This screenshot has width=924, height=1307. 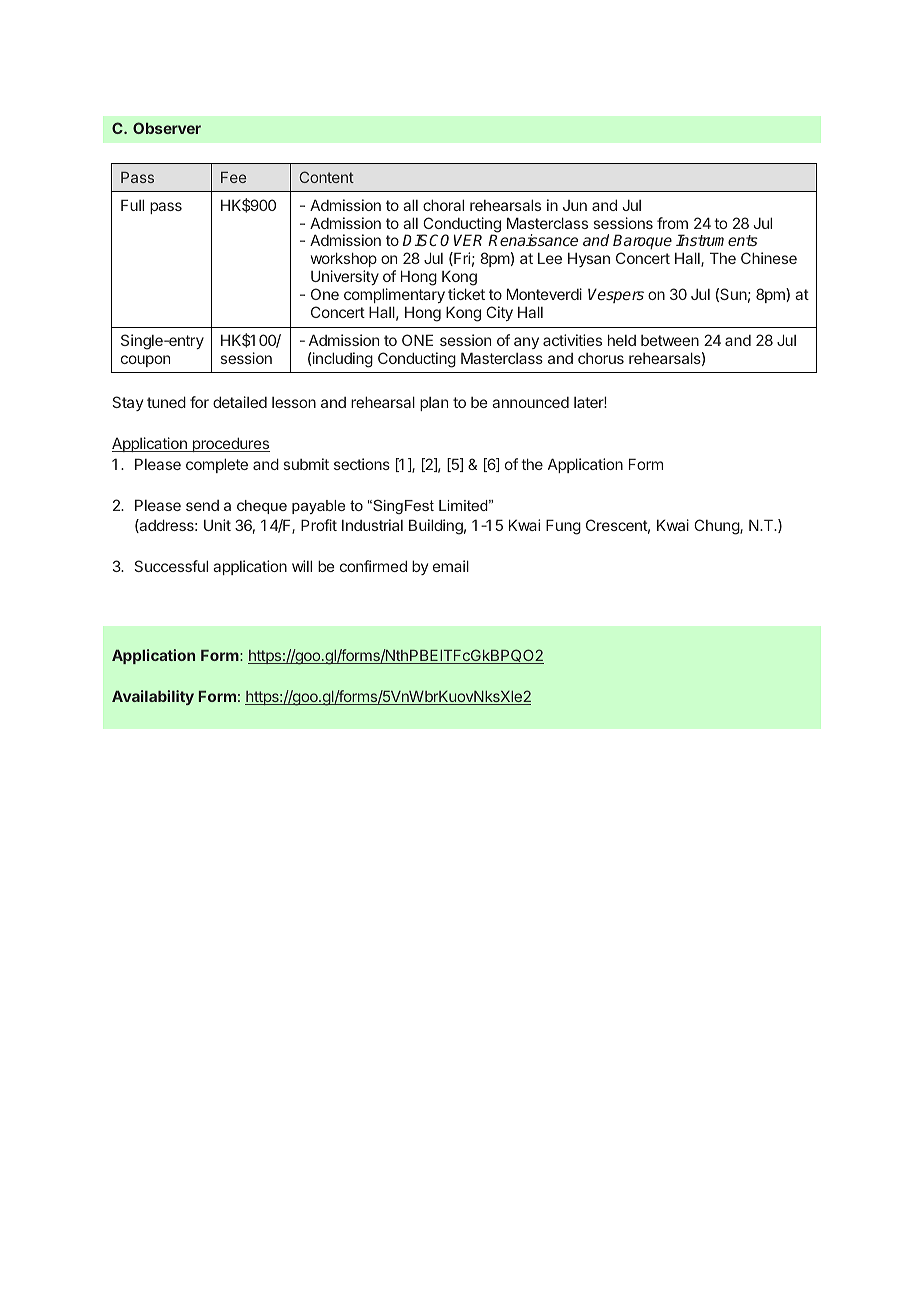 What do you see at coordinates (167, 128) in the screenshot?
I see `Observer` at bounding box center [167, 128].
